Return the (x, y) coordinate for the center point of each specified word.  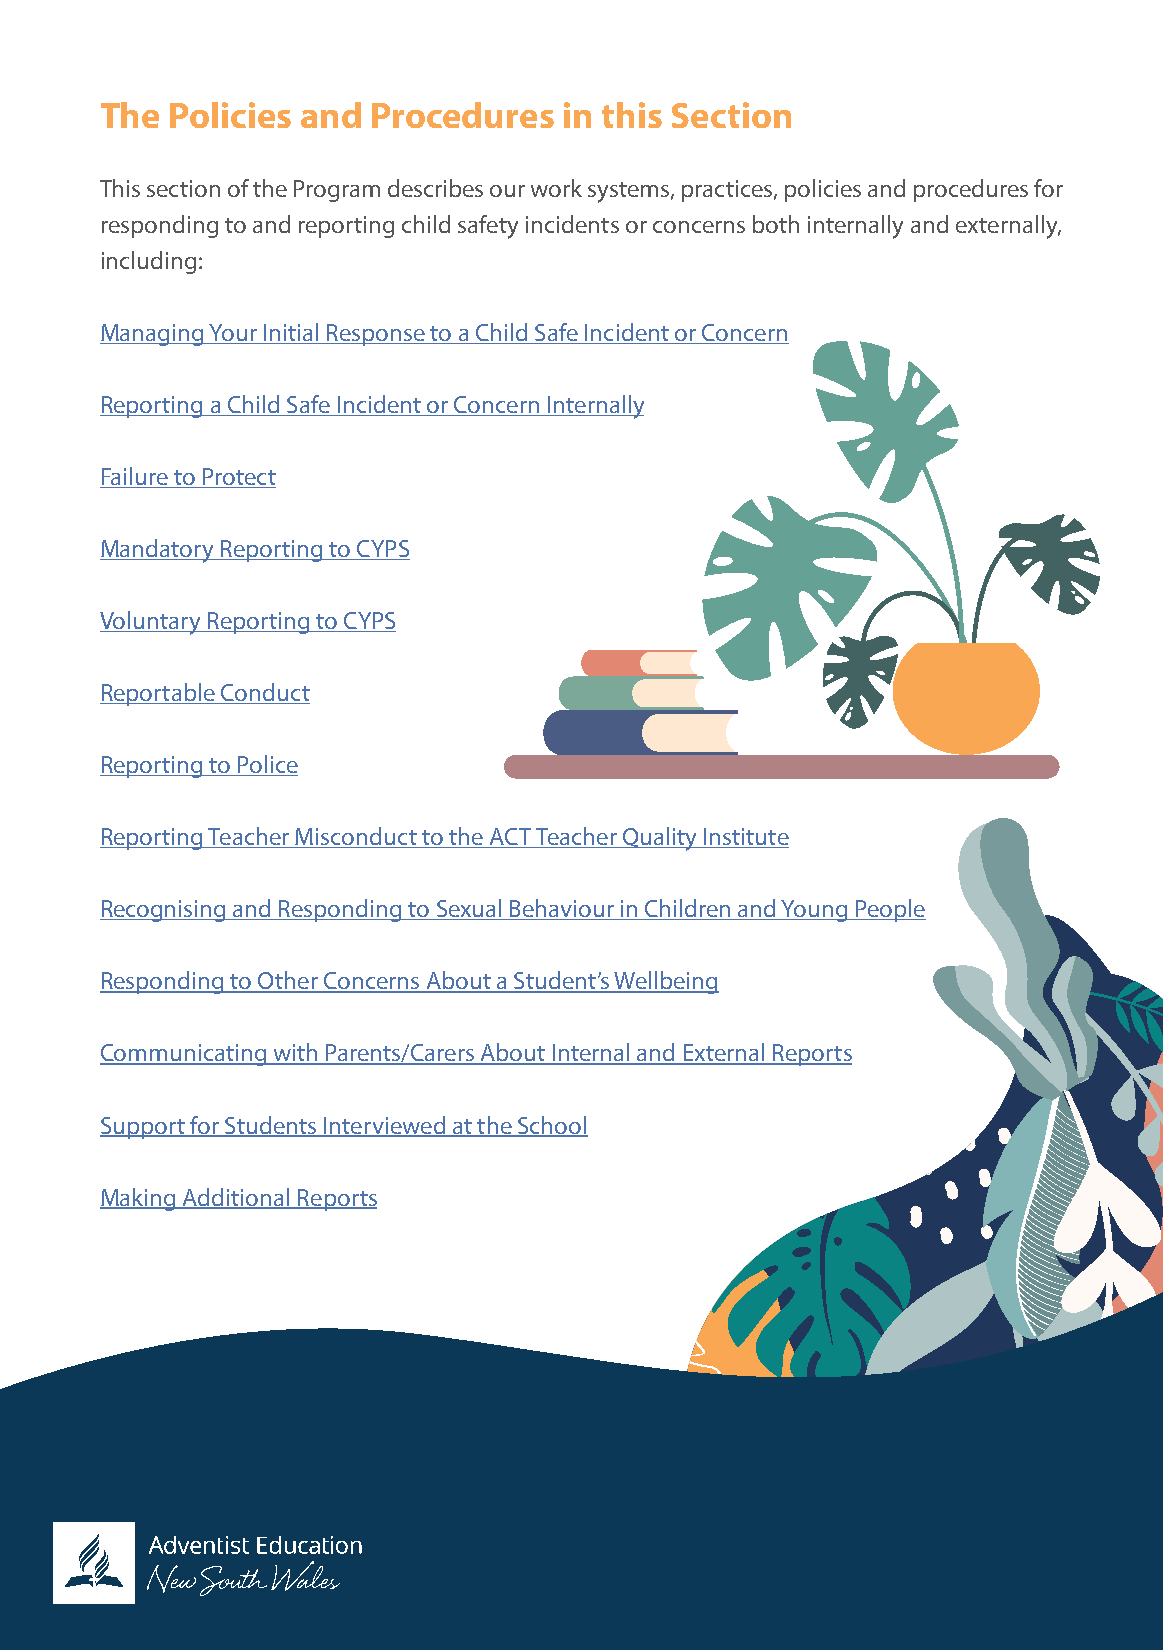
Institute (745, 838)
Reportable (158, 694)
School (552, 1126)
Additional (236, 1198)
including (149, 262)
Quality (660, 839)
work (556, 188)
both (776, 224)
